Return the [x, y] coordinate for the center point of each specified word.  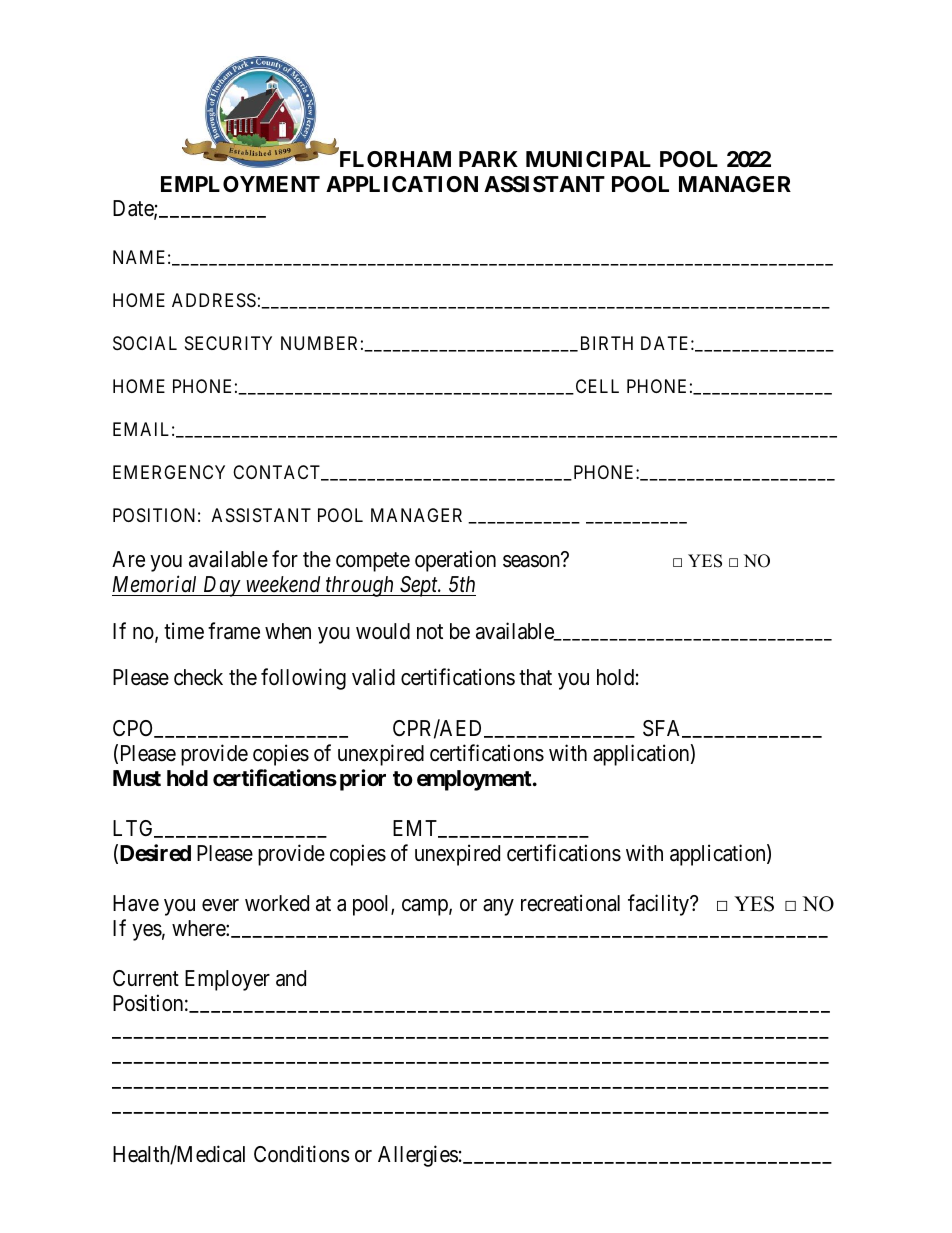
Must [137, 778]
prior [363, 780]
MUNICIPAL [588, 159]
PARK [488, 159]
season [531, 561]
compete [373, 562]
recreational [570, 903]
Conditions [302, 1154]
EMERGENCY [169, 472]
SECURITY [228, 343]
